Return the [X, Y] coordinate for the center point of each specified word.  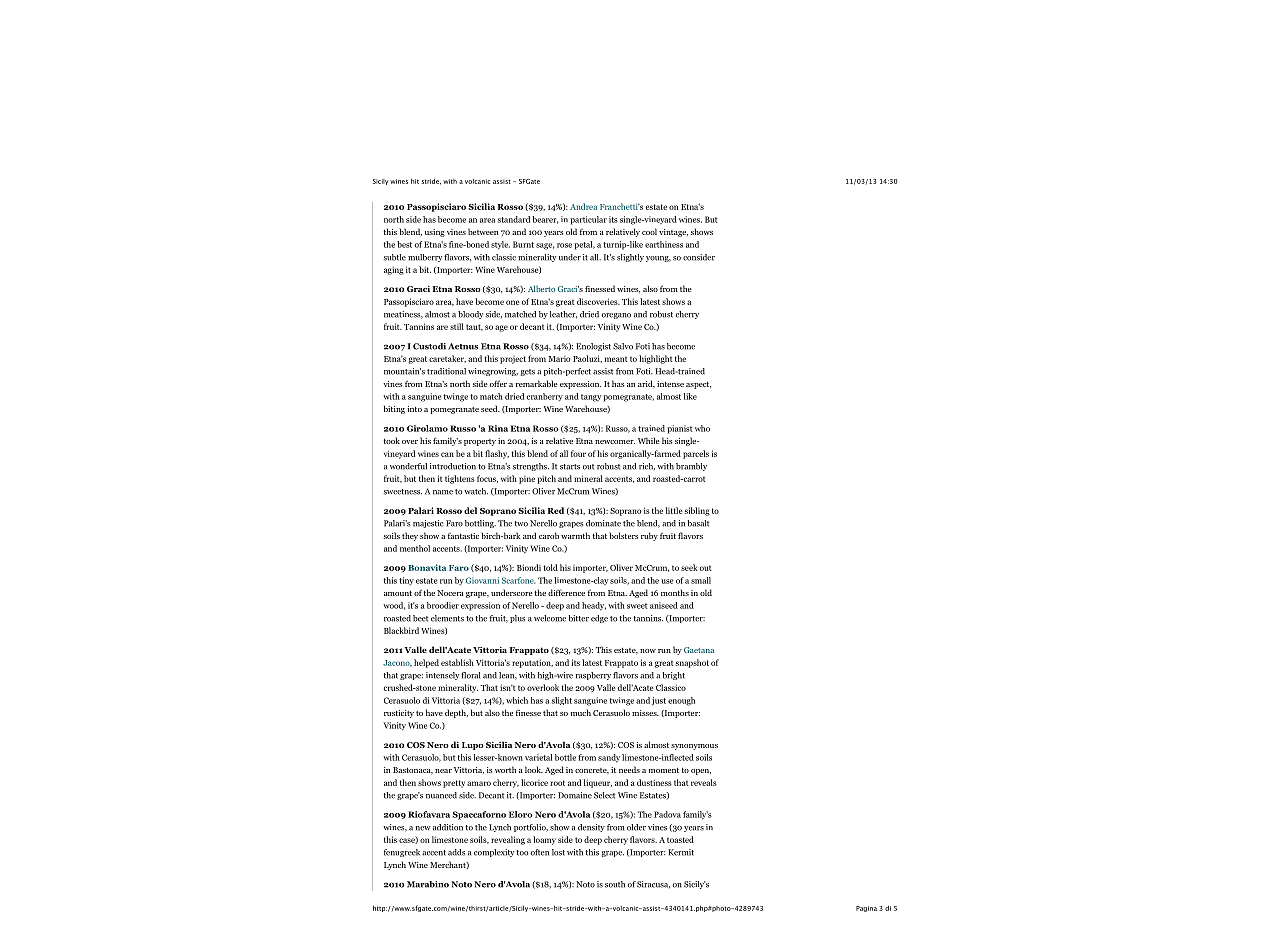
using [435, 233]
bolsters [624, 535]
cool [649, 231]
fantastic [463, 536]
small [701, 580]
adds [456, 852]
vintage [673, 233]
